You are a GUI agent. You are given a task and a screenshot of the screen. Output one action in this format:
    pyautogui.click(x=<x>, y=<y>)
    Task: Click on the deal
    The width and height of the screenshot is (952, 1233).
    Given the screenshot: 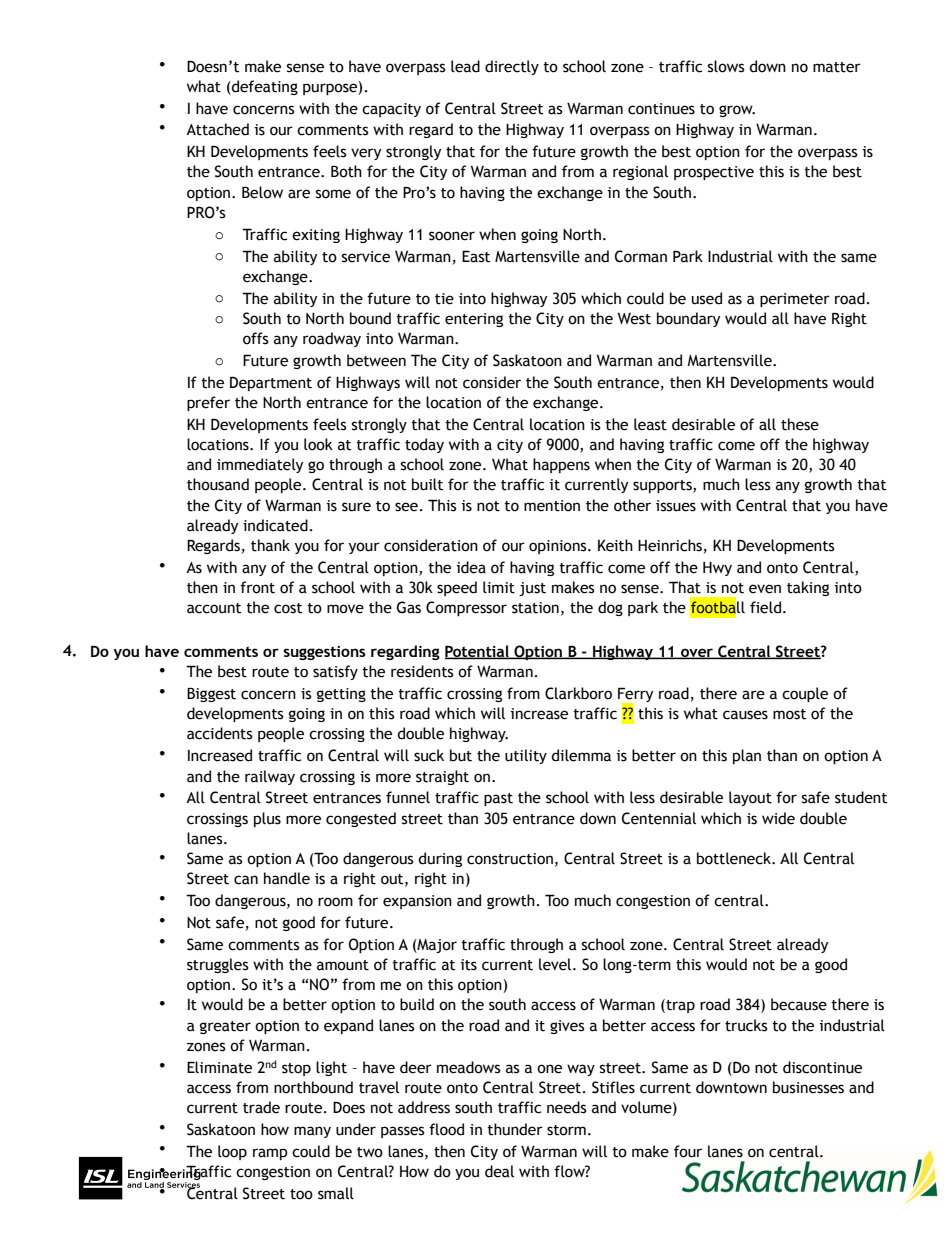 What is the action you would take?
    pyautogui.click(x=499, y=1171)
